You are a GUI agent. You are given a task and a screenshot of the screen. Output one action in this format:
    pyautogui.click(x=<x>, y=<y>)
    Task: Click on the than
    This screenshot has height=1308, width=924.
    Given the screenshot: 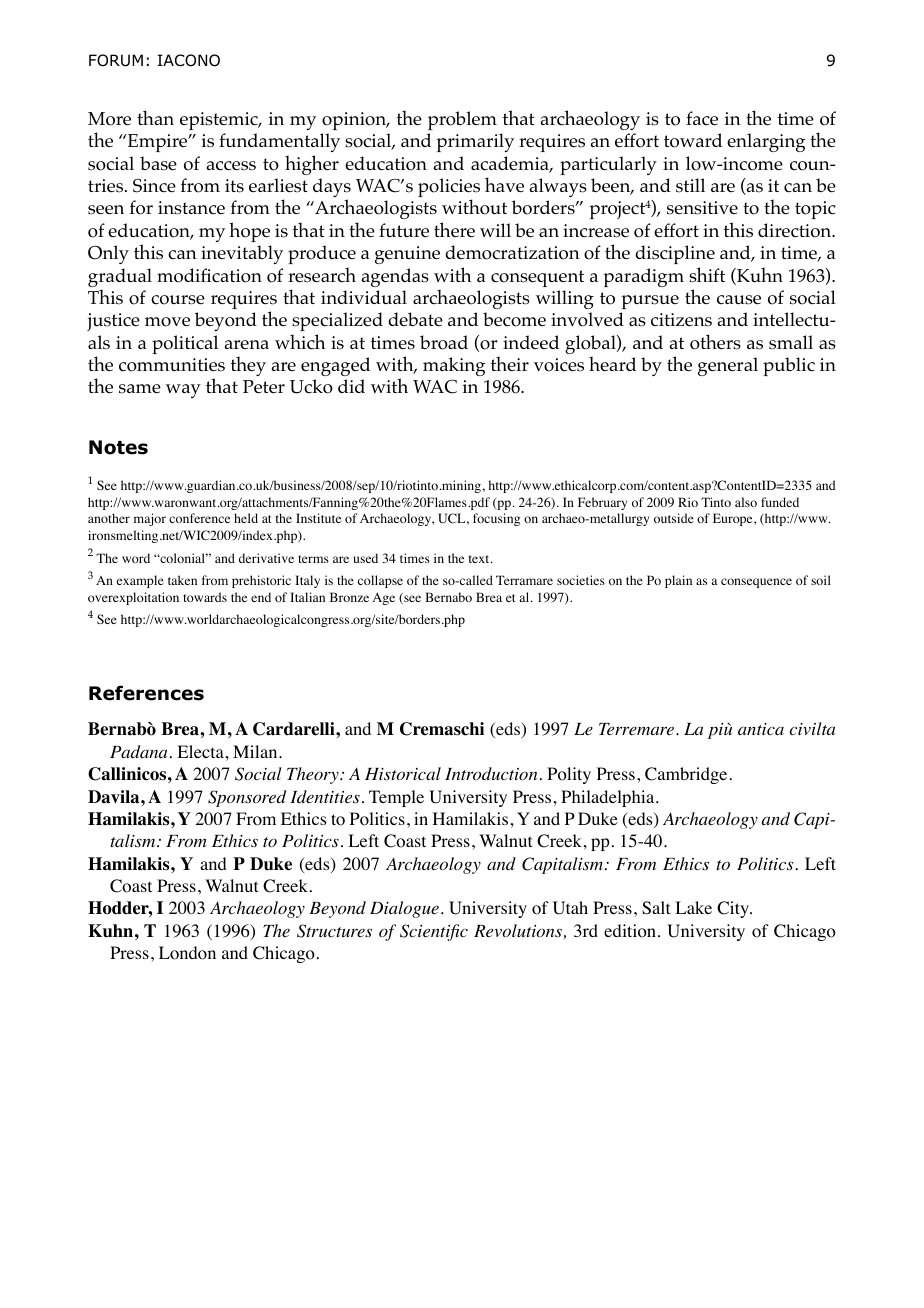 What is the action you would take?
    pyautogui.click(x=155, y=117)
